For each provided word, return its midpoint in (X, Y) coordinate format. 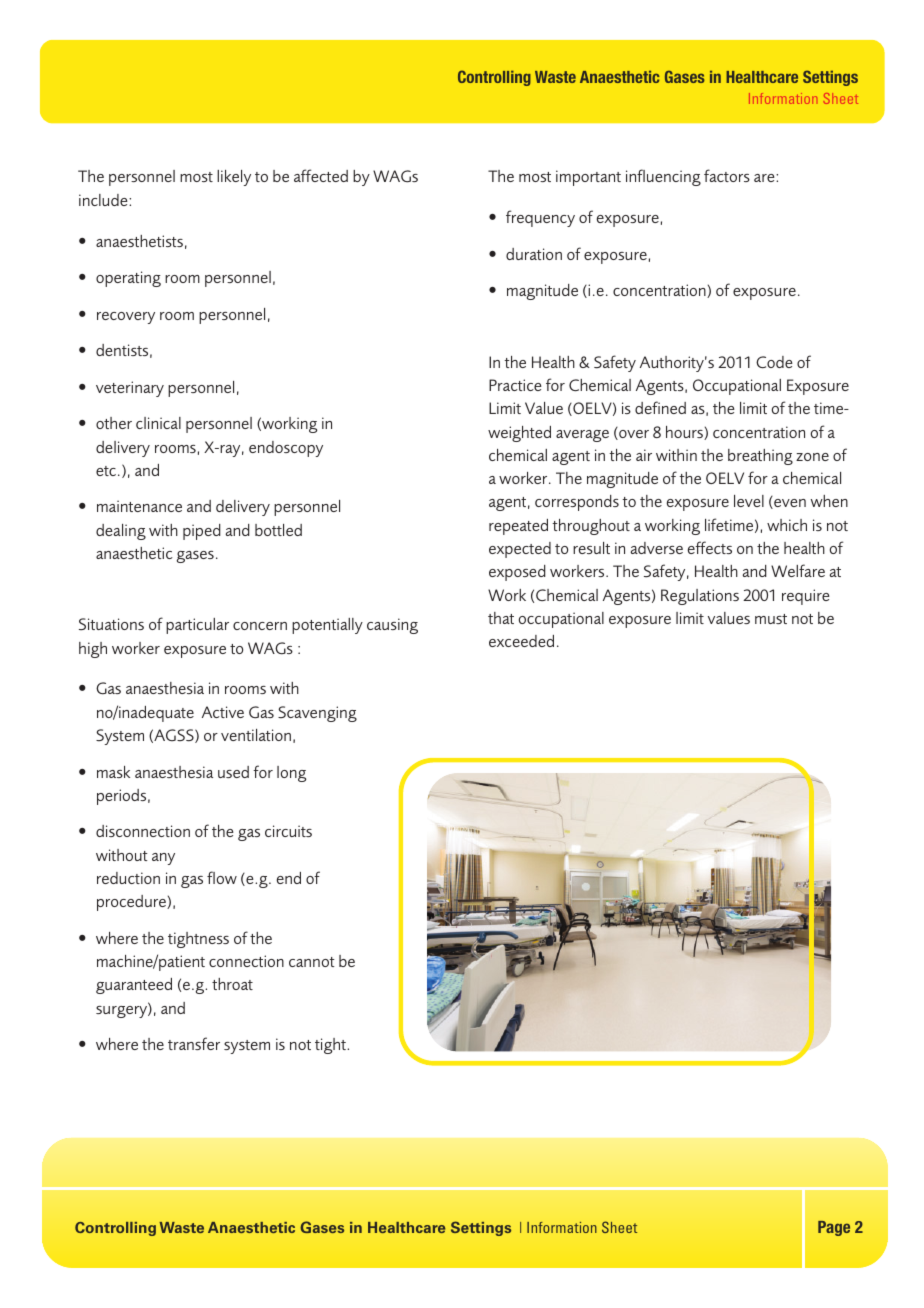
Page (834, 1228)
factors (727, 175)
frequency (540, 218)
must (771, 619)
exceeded (521, 641)
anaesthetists (139, 241)
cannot (312, 962)
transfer (194, 1043)
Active (223, 712)
